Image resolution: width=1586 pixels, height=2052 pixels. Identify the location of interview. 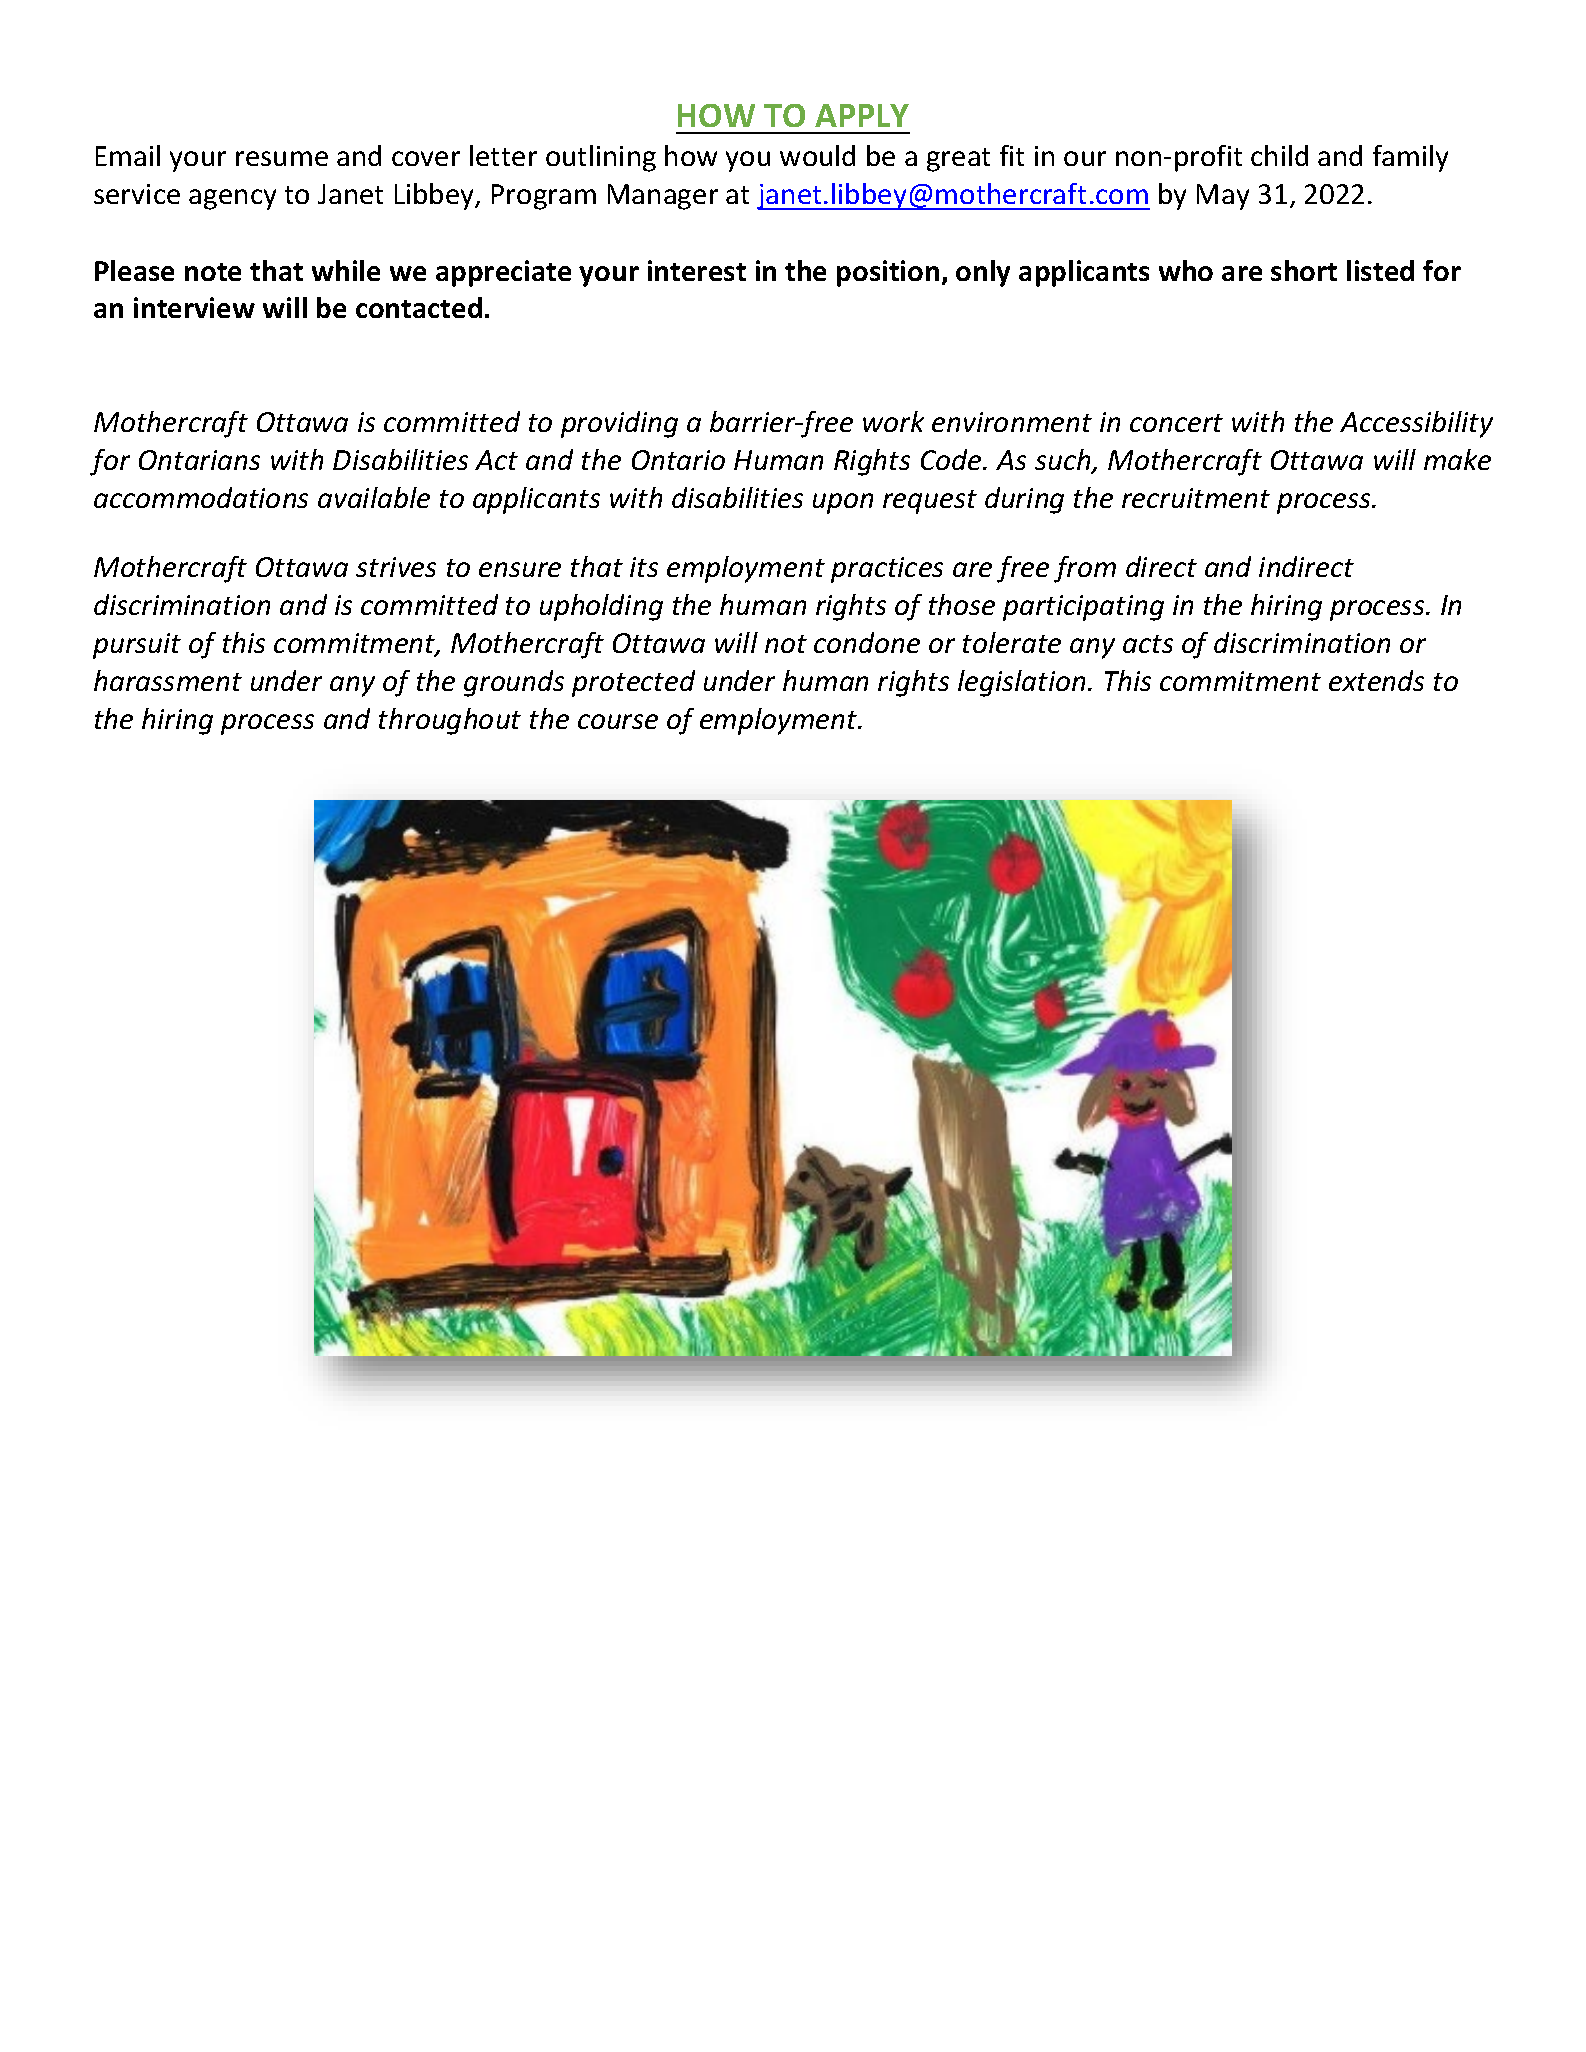
(194, 307).
